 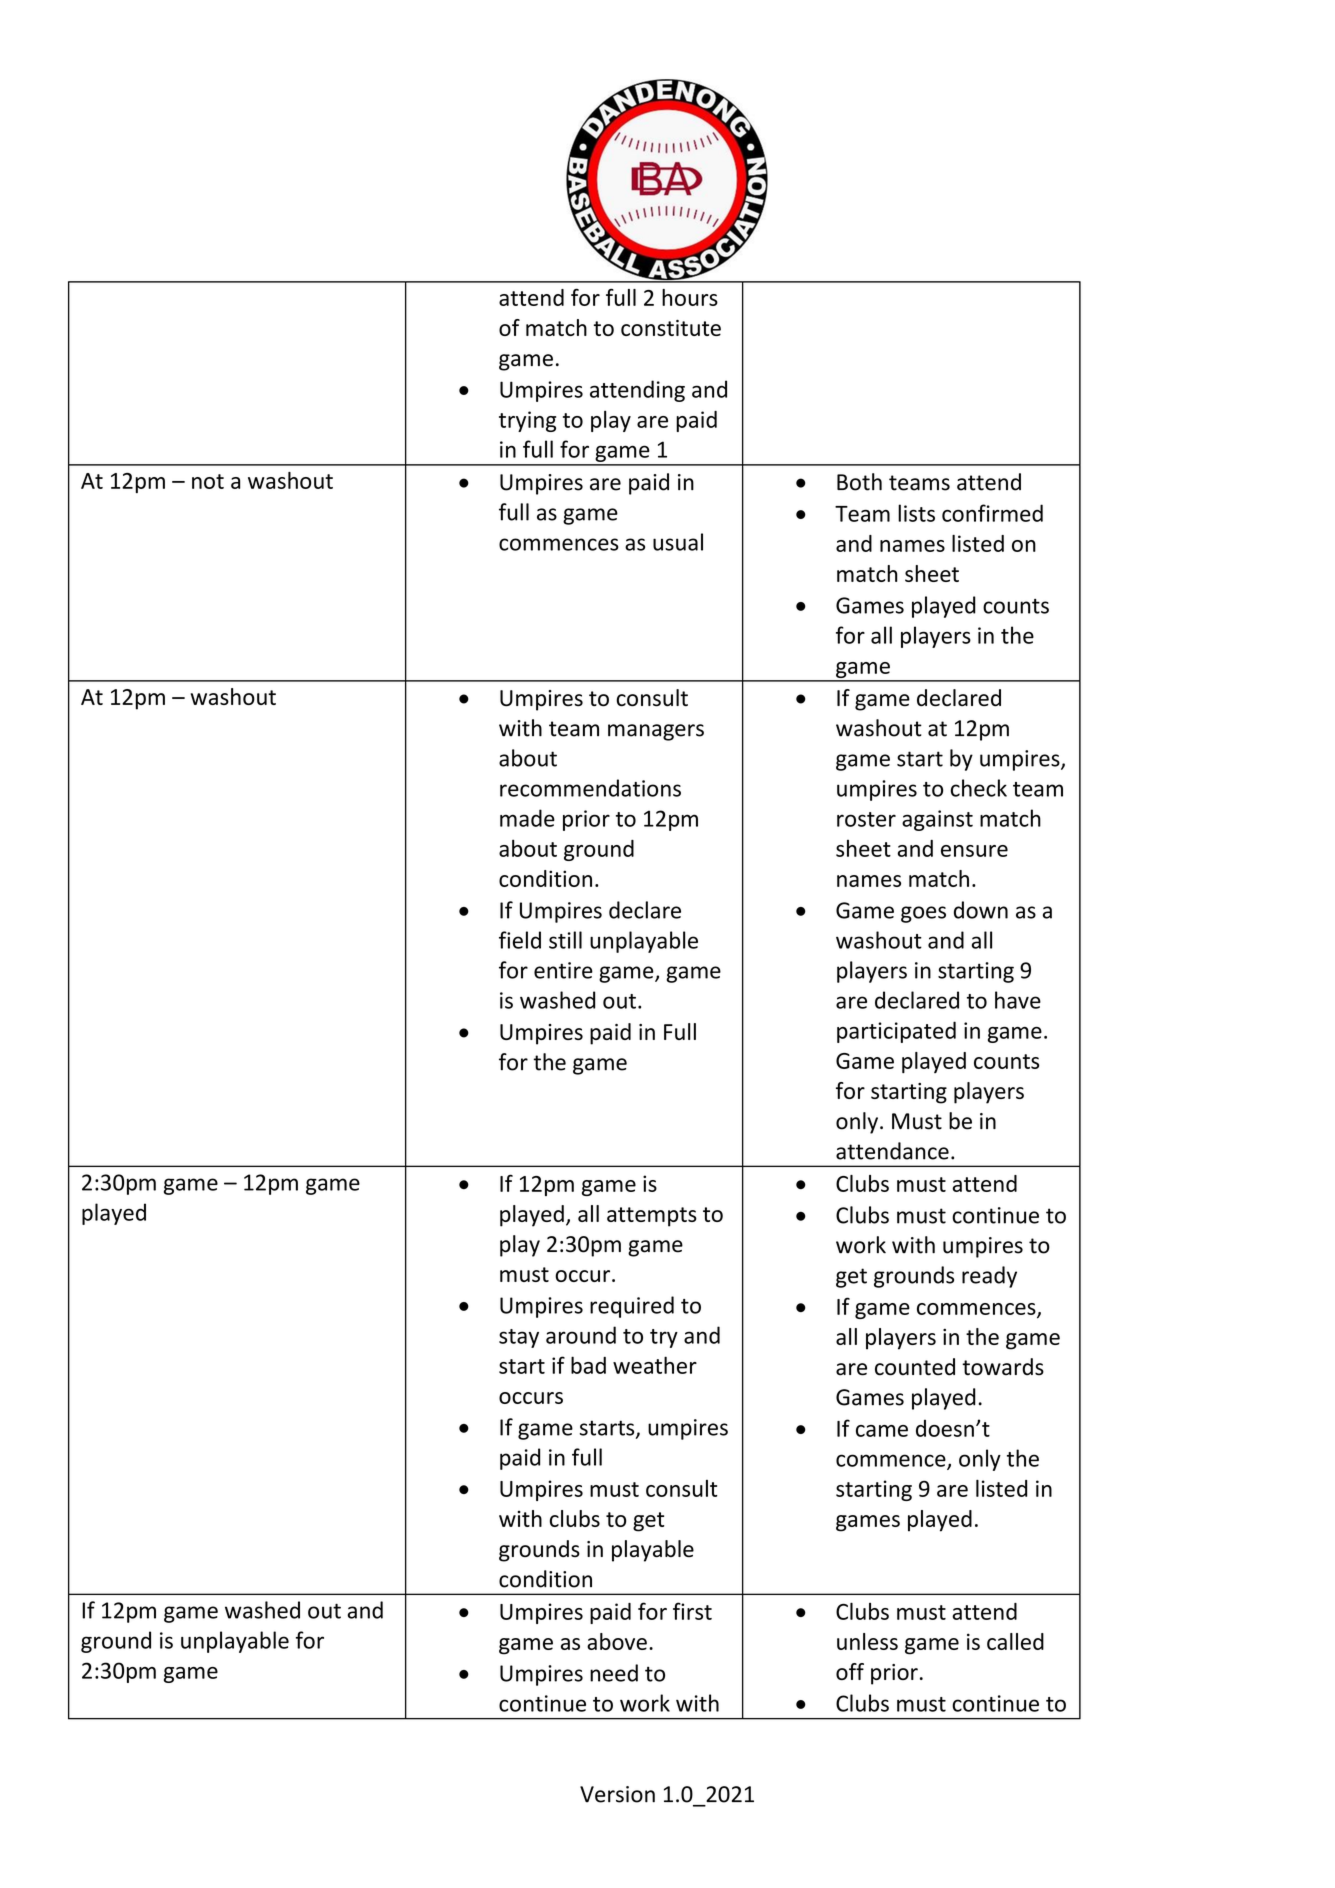 What do you see at coordinates (520, 940) in the screenshot?
I see `field` at bounding box center [520, 940].
